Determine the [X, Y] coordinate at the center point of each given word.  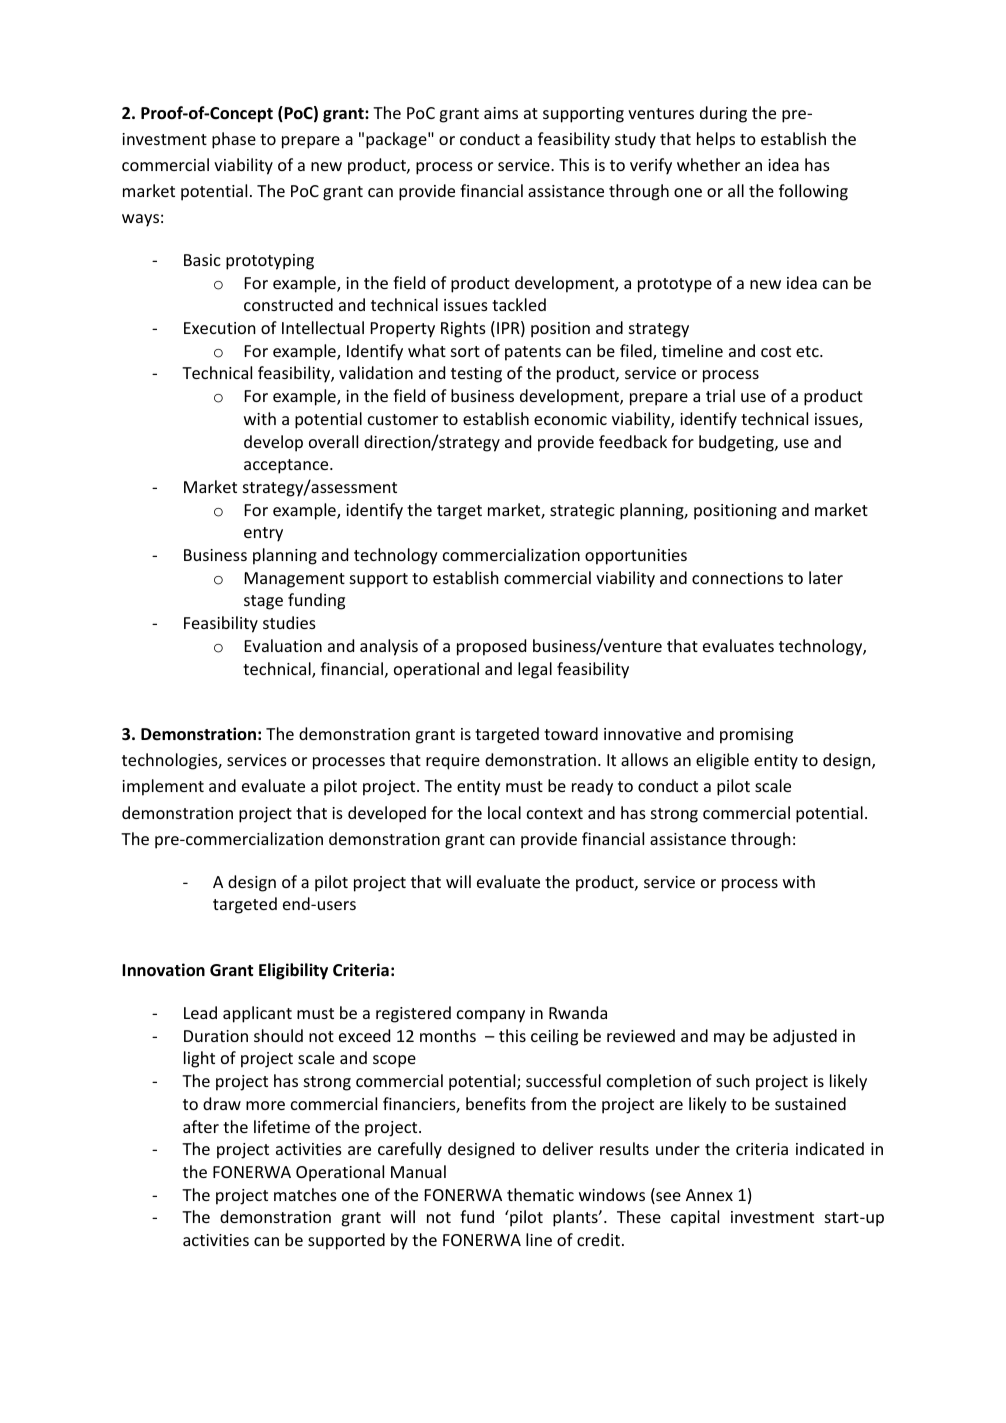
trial [720, 395]
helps [716, 140]
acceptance [287, 466]
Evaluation [283, 645]
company [491, 1016]
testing [476, 375]
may [729, 1039]
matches [305, 1194]
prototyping [270, 262]
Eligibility [293, 971]
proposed [491, 647]
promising [756, 736]
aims [501, 113]
